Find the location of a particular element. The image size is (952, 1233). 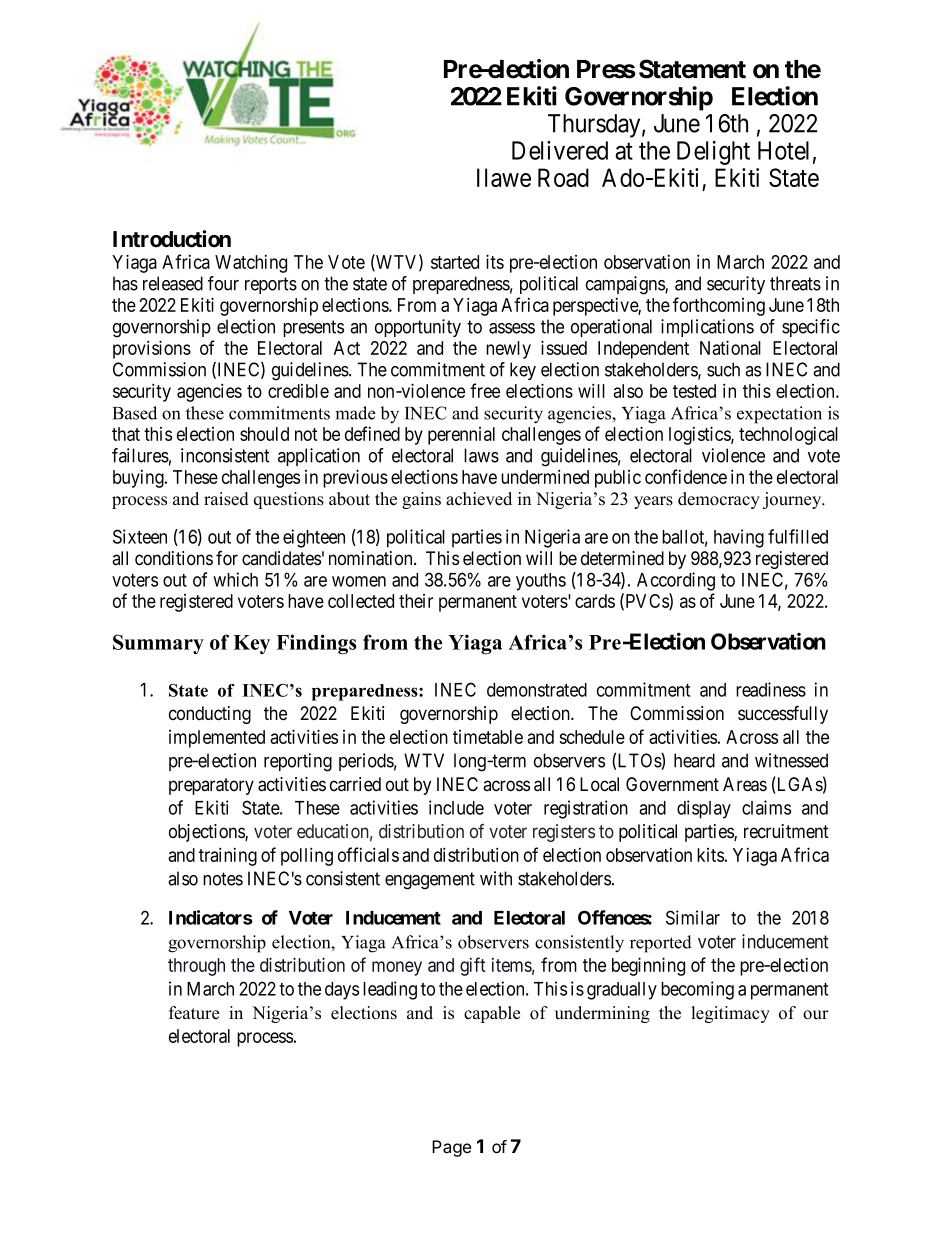

legitimacy is located at coordinates (731, 1014).
